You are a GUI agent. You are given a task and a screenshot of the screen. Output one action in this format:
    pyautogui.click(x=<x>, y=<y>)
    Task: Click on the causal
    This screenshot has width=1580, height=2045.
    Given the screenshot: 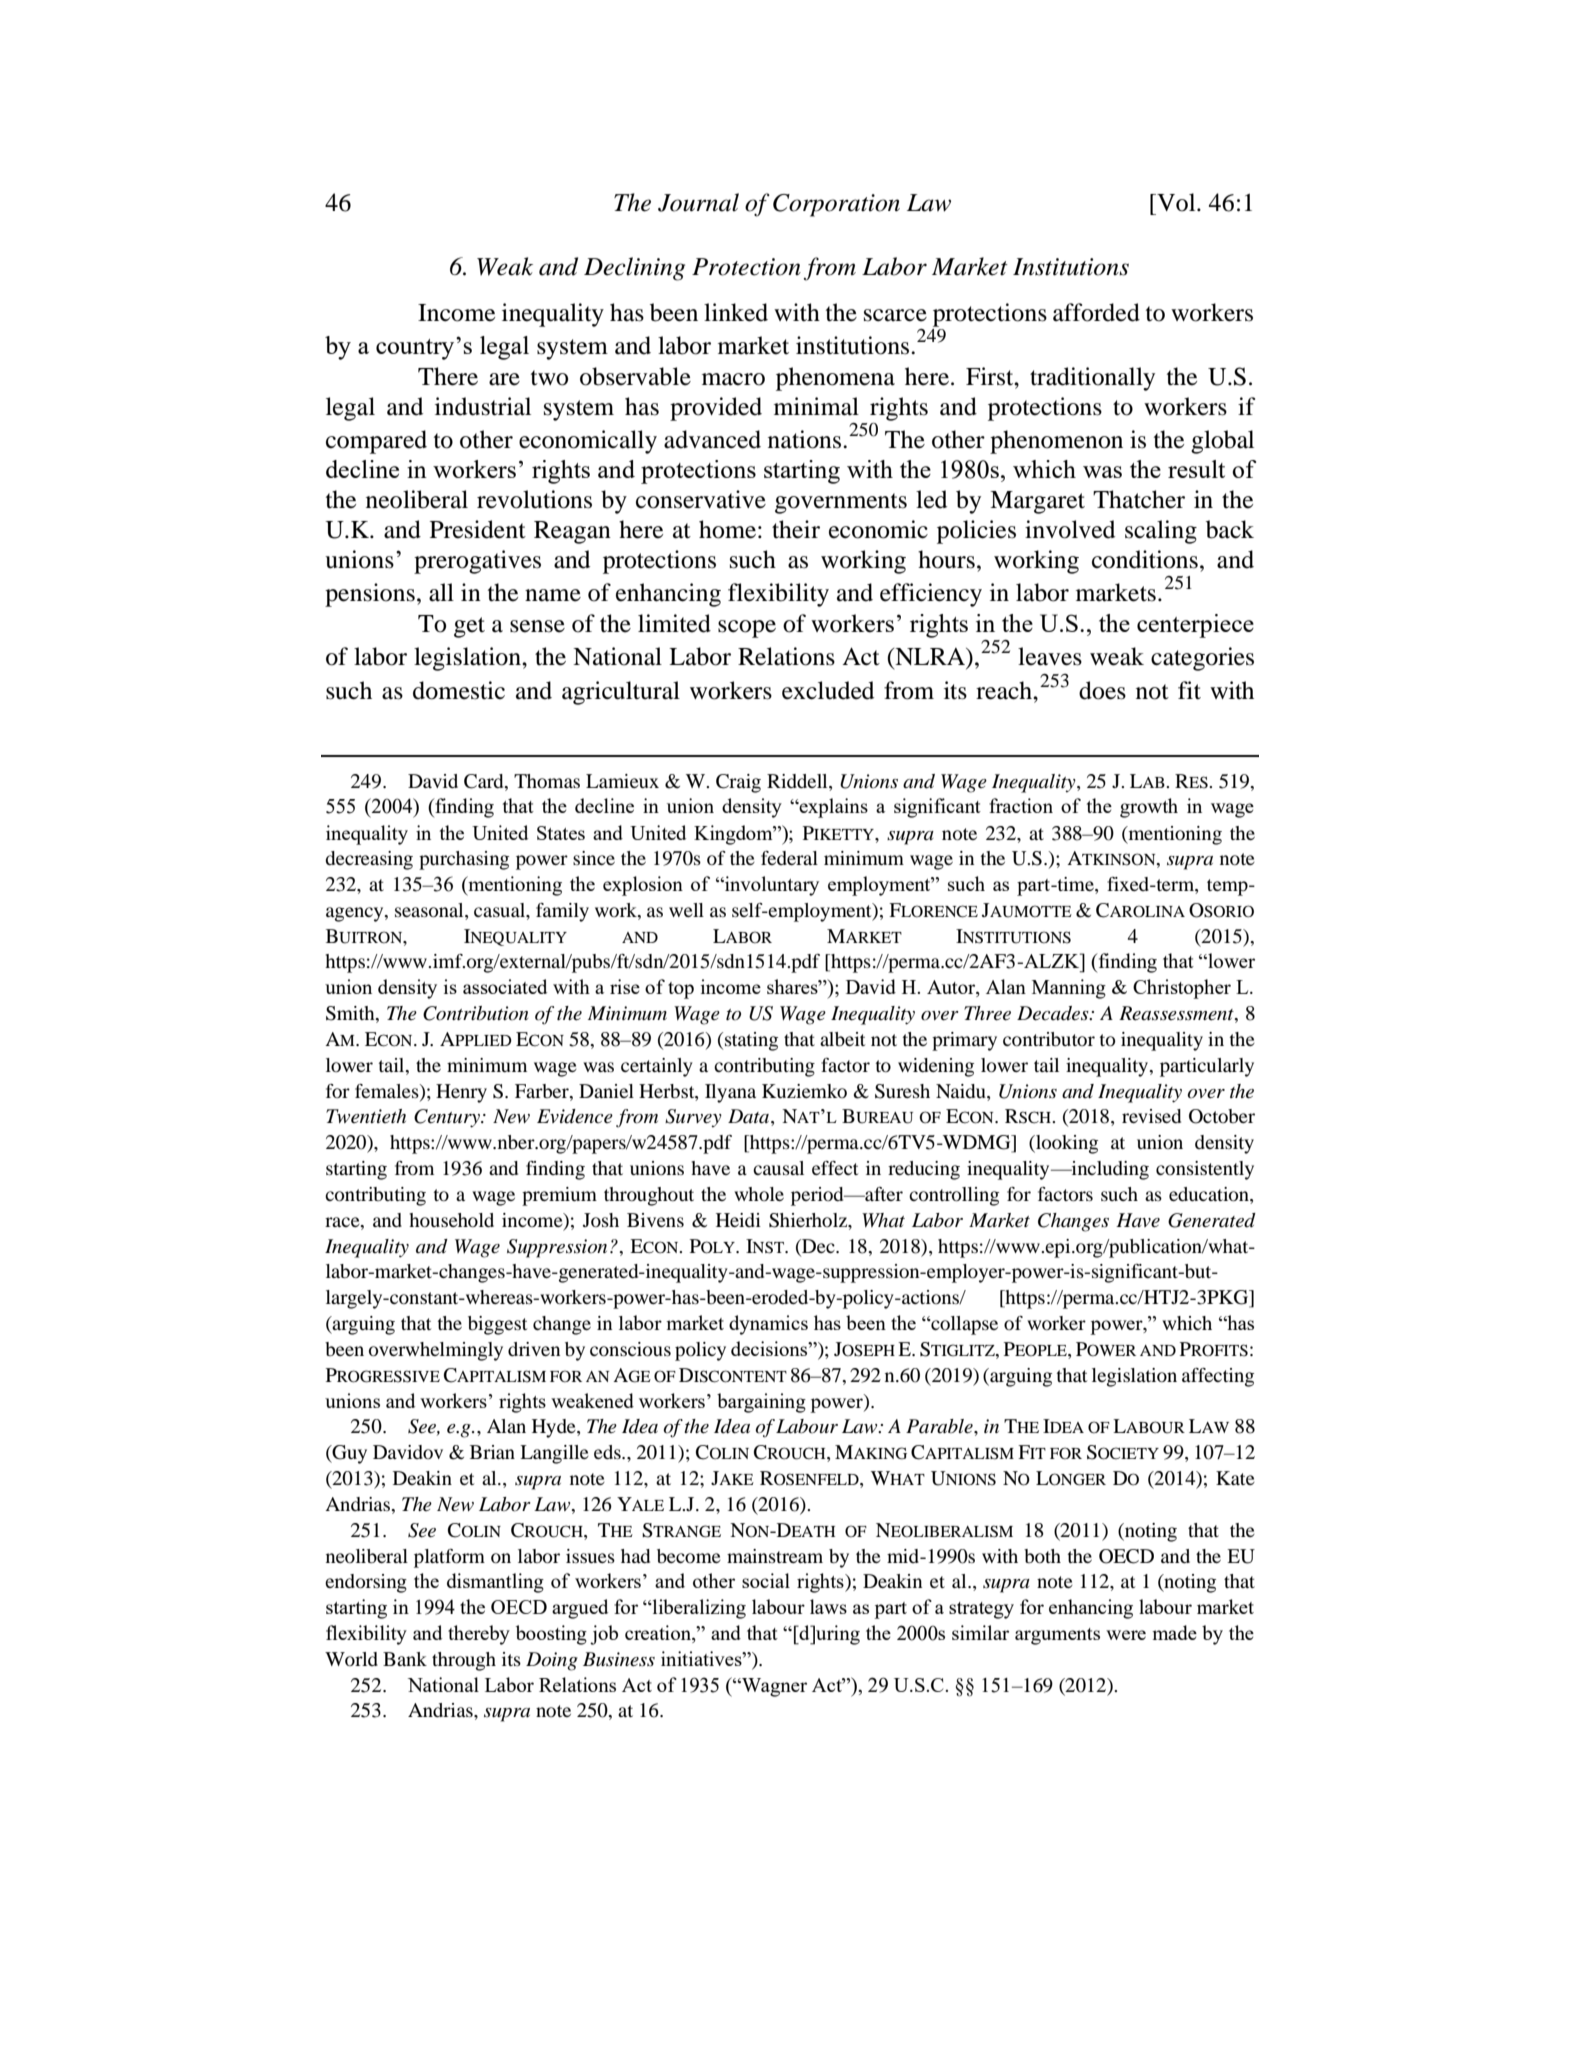 What is the action you would take?
    pyautogui.click(x=778, y=1168)
